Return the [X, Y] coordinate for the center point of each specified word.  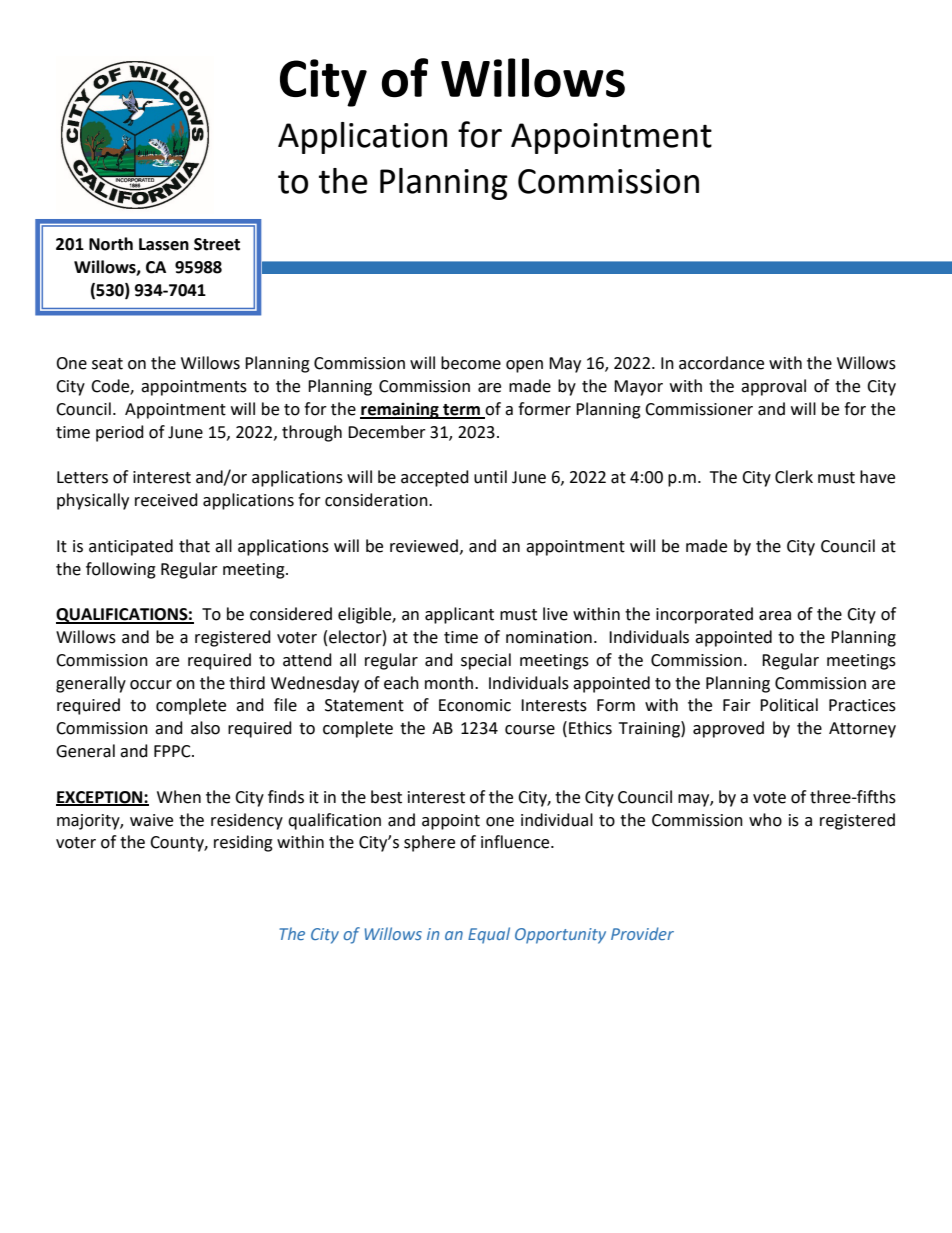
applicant [459, 615]
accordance [721, 363]
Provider [642, 933]
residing [243, 843]
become [471, 363]
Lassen [164, 244]
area [775, 616]
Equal [489, 935]
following [121, 570]
